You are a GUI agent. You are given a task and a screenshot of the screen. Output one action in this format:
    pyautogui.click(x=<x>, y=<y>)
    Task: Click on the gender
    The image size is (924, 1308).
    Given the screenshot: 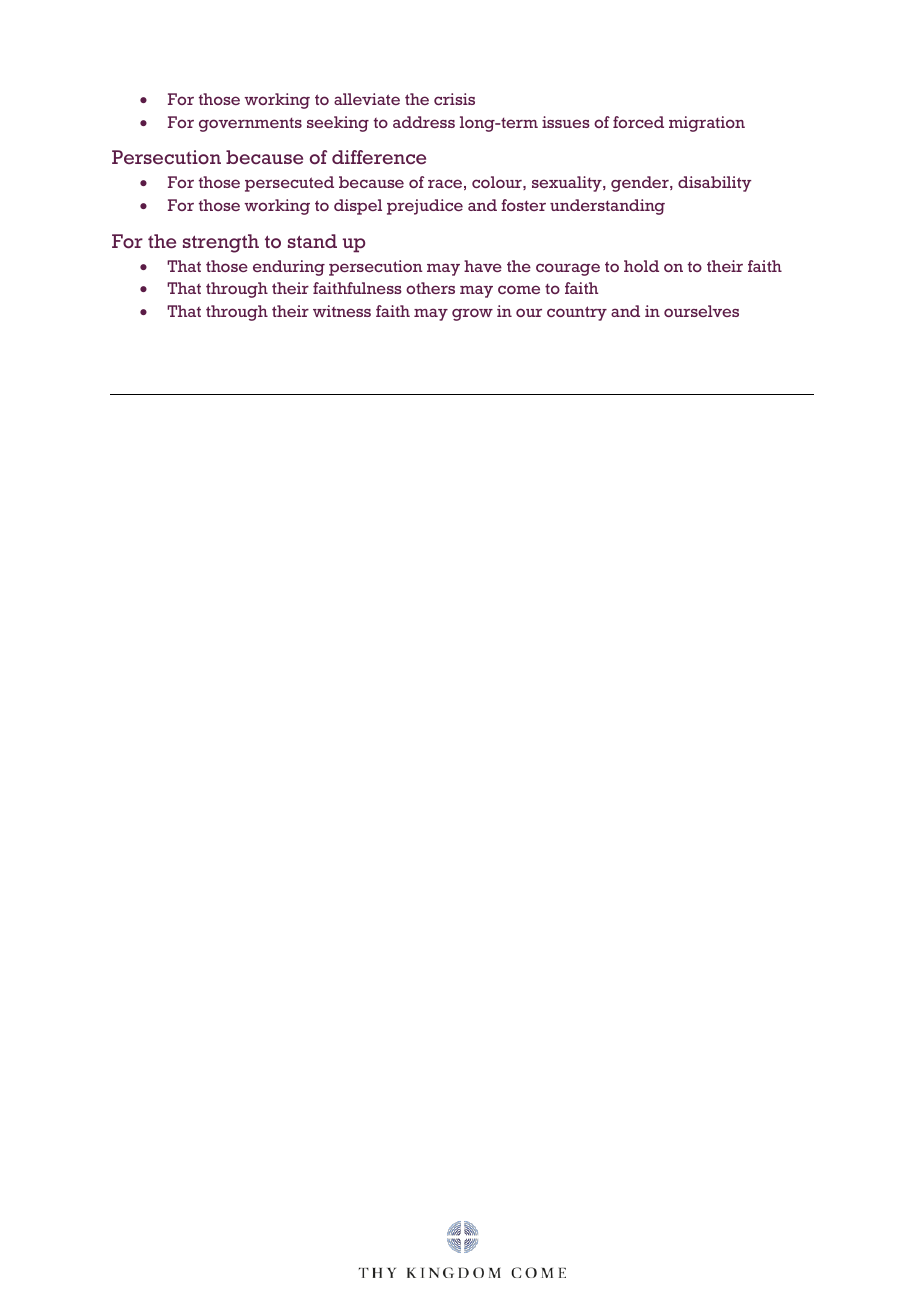 What is the action you would take?
    pyautogui.click(x=641, y=184)
